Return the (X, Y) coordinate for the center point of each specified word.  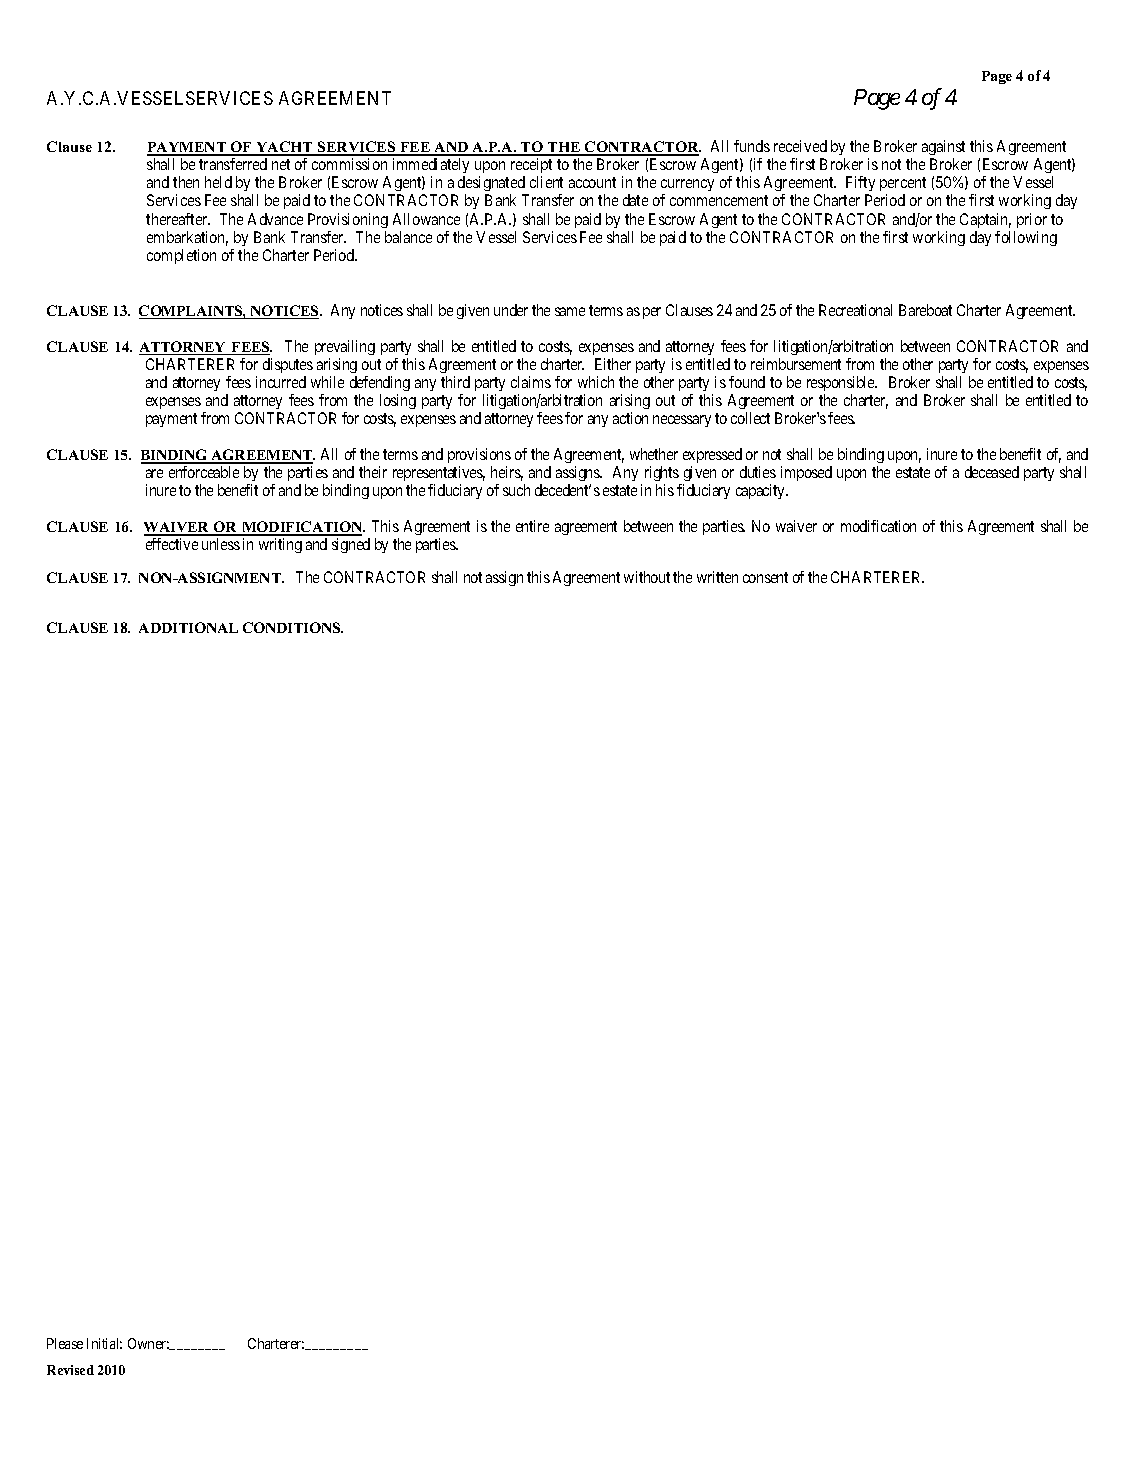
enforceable (204, 472)
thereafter (178, 219)
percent (903, 186)
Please (65, 1343)
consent (765, 577)
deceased (992, 472)
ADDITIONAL (188, 627)
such (516, 490)
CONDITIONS (293, 627)
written (717, 577)
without (647, 577)
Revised (70, 1370)
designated (493, 185)
